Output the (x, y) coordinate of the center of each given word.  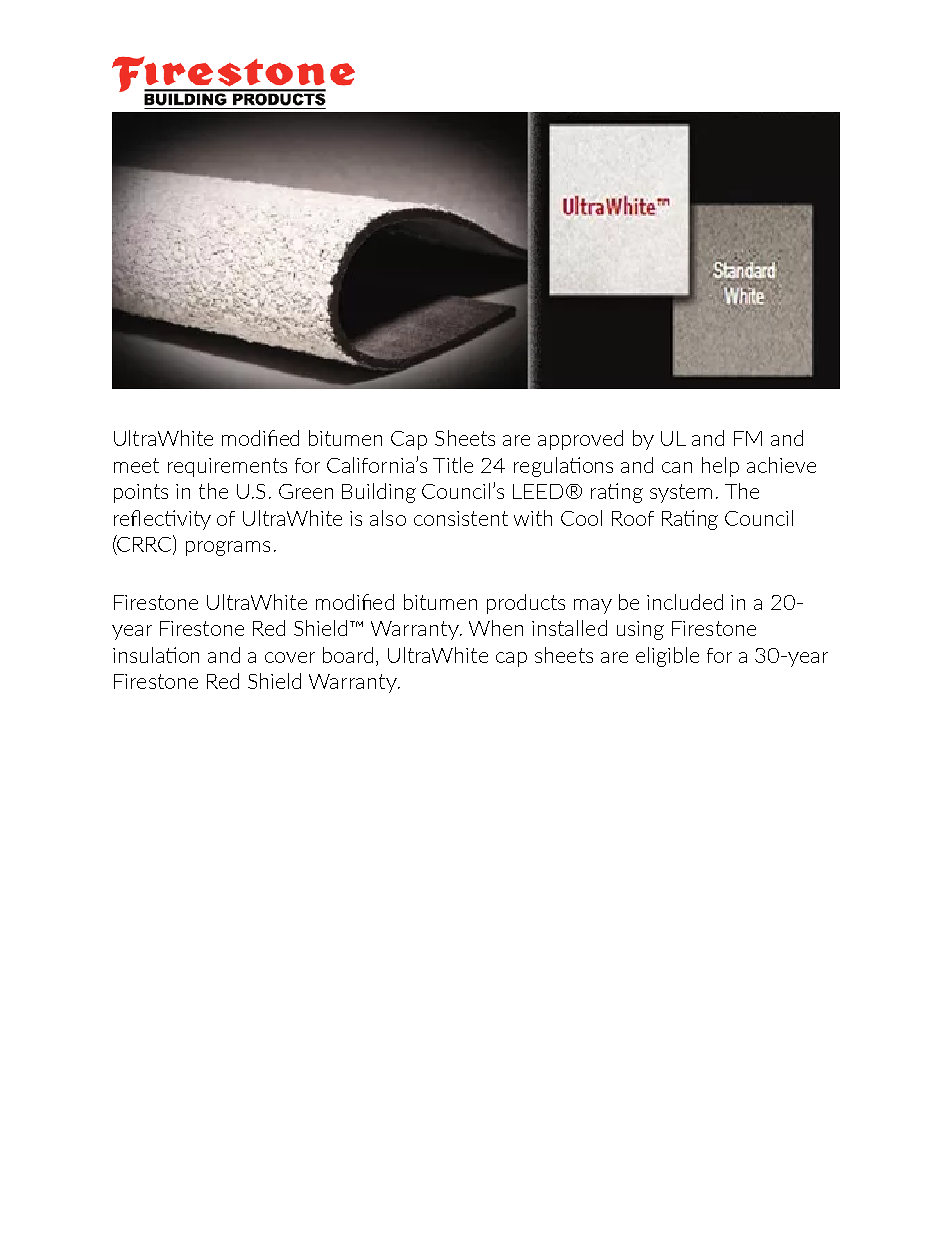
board (348, 655)
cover (290, 657)
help (720, 467)
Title (453, 465)
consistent (461, 518)
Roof (633, 518)
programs (228, 548)
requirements (227, 467)
